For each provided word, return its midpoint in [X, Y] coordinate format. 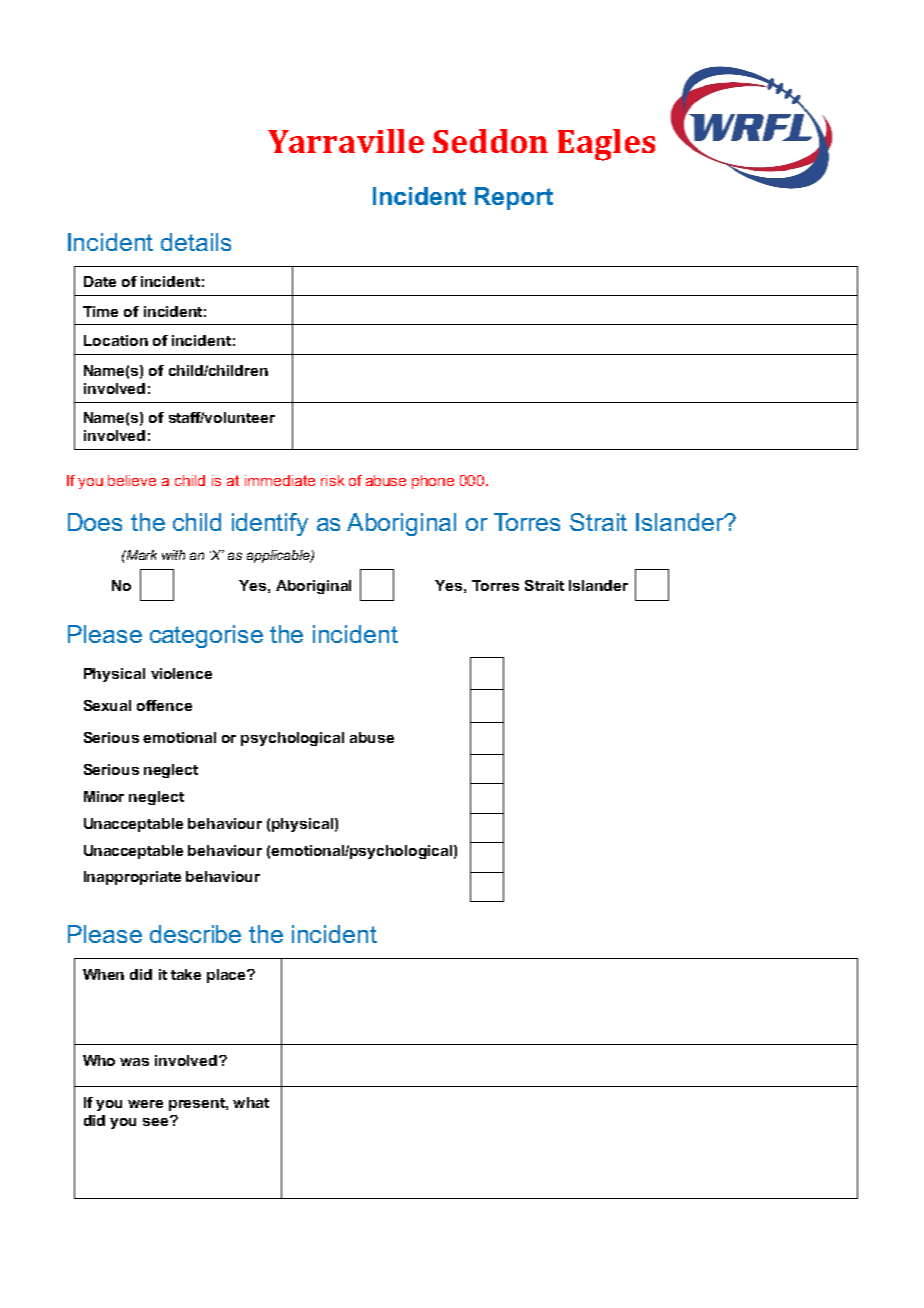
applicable [279, 556]
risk [332, 480]
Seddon [490, 141]
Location [116, 340]
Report [514, 198]
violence [181, 673]
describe [195, 934]
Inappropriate [132, 878]
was [134, 1062]
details [196, 242]
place [227, 976]
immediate [280, 480]
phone [433, 482]
